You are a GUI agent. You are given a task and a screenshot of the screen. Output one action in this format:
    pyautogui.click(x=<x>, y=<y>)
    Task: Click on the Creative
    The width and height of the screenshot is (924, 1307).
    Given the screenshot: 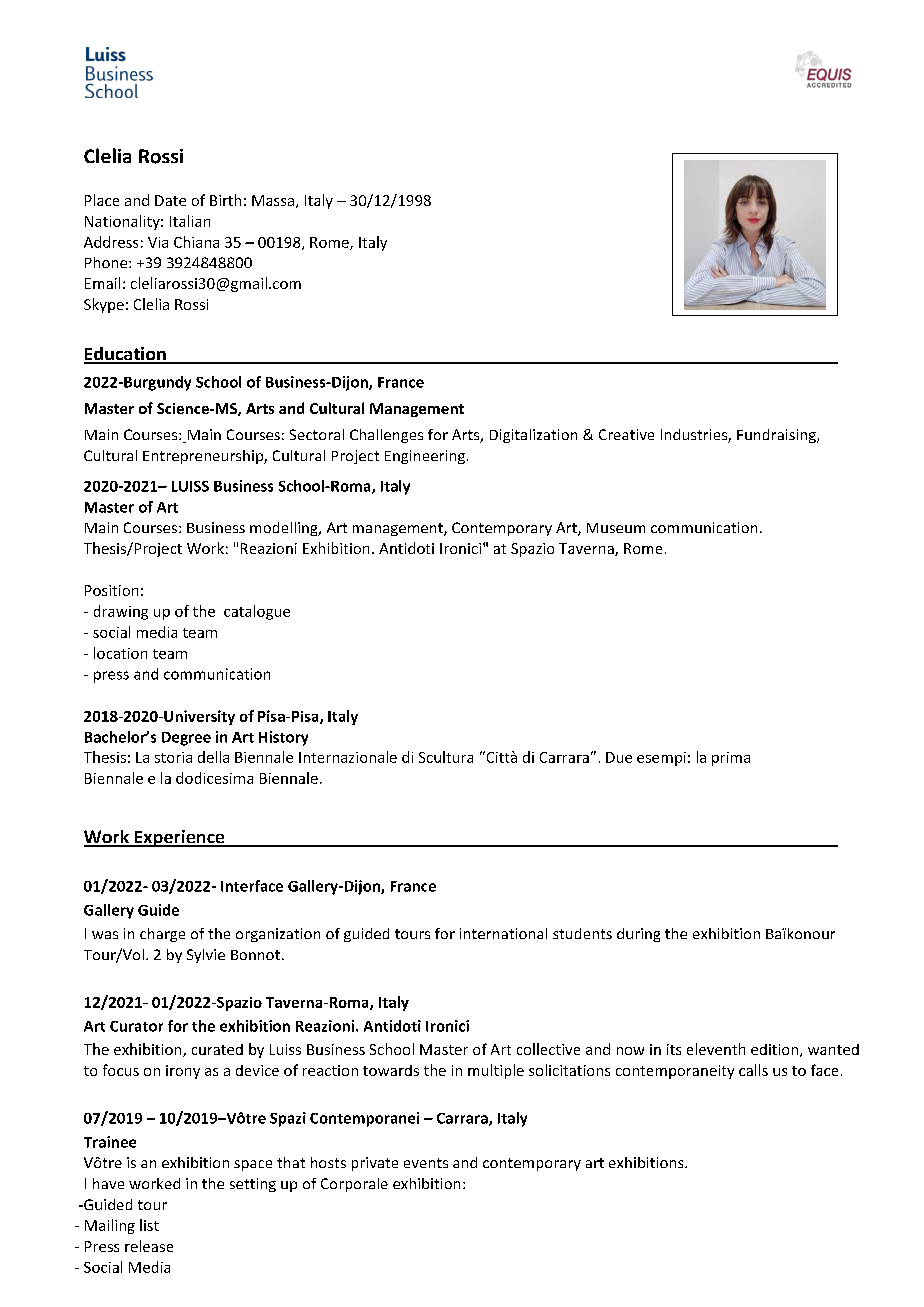 What is the action you would take?
    pyautogui.click(x=626, y=434)
